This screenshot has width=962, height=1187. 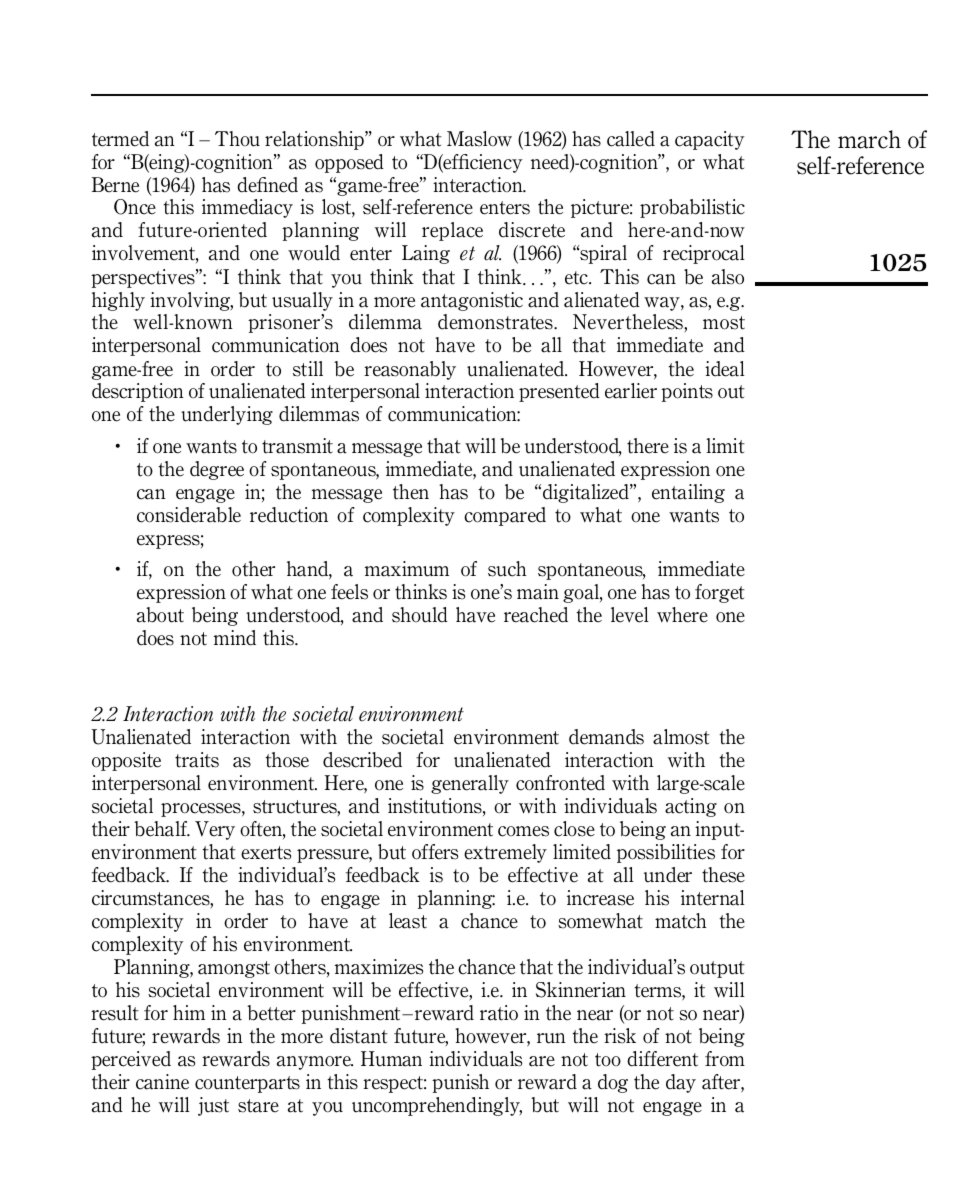 What do you see at coordinates (197, 760) in the screenshot?
I see `traits` at bounding box center [197, 760].
